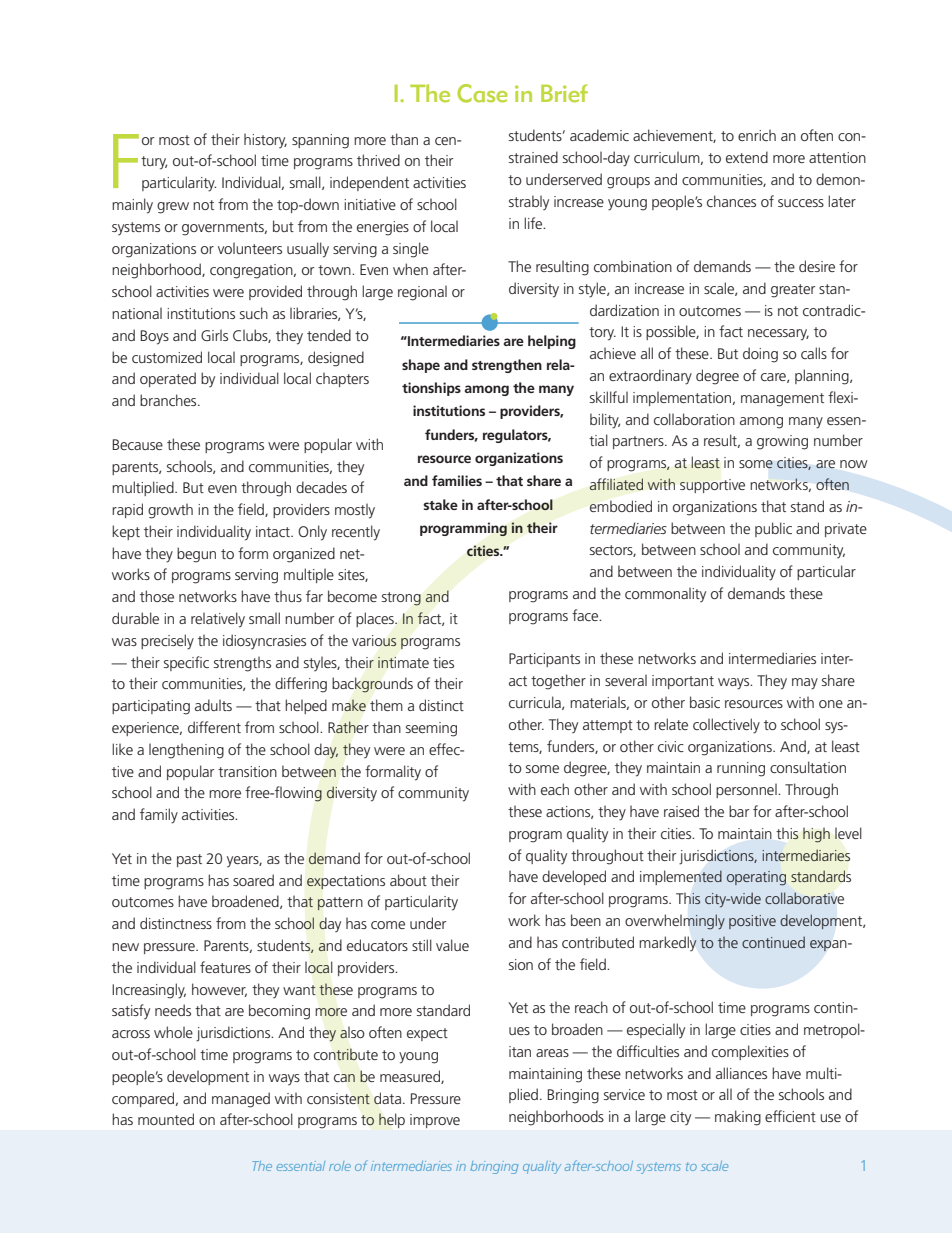  I want to click on strengthen, so click(507, 366).
